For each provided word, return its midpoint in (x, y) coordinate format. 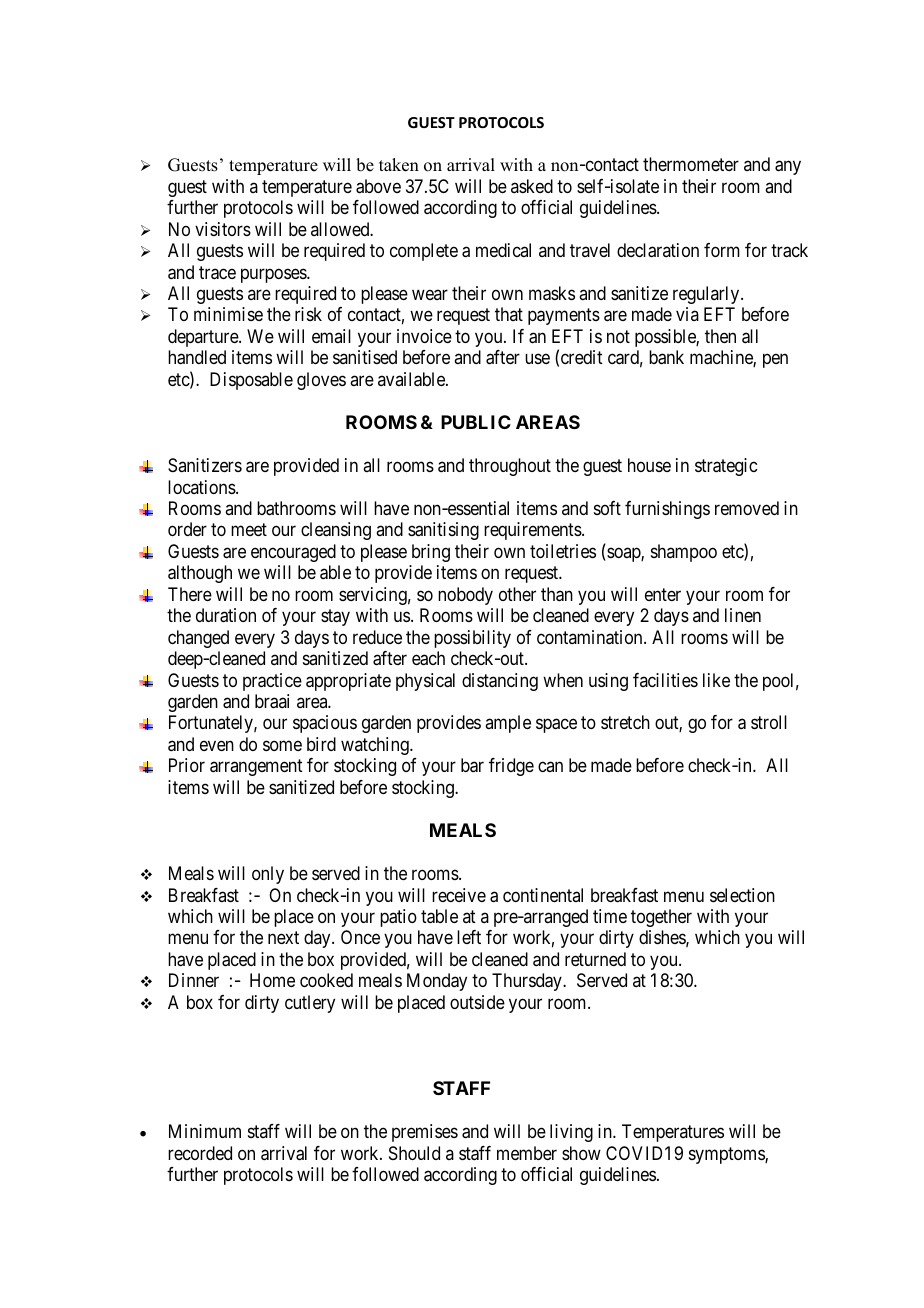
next (283, 938)
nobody (465, 596)
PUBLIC (476, 422)
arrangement (256, 768)
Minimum (205, 1131)
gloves (321, 381)
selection (742, 895)
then (720, 336)
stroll (769, 722)
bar (472, 765)
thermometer (691, 164)
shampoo (684, 553)
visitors (223, 229)
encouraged (293, 553)
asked (532, 186)
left (469, 937)
